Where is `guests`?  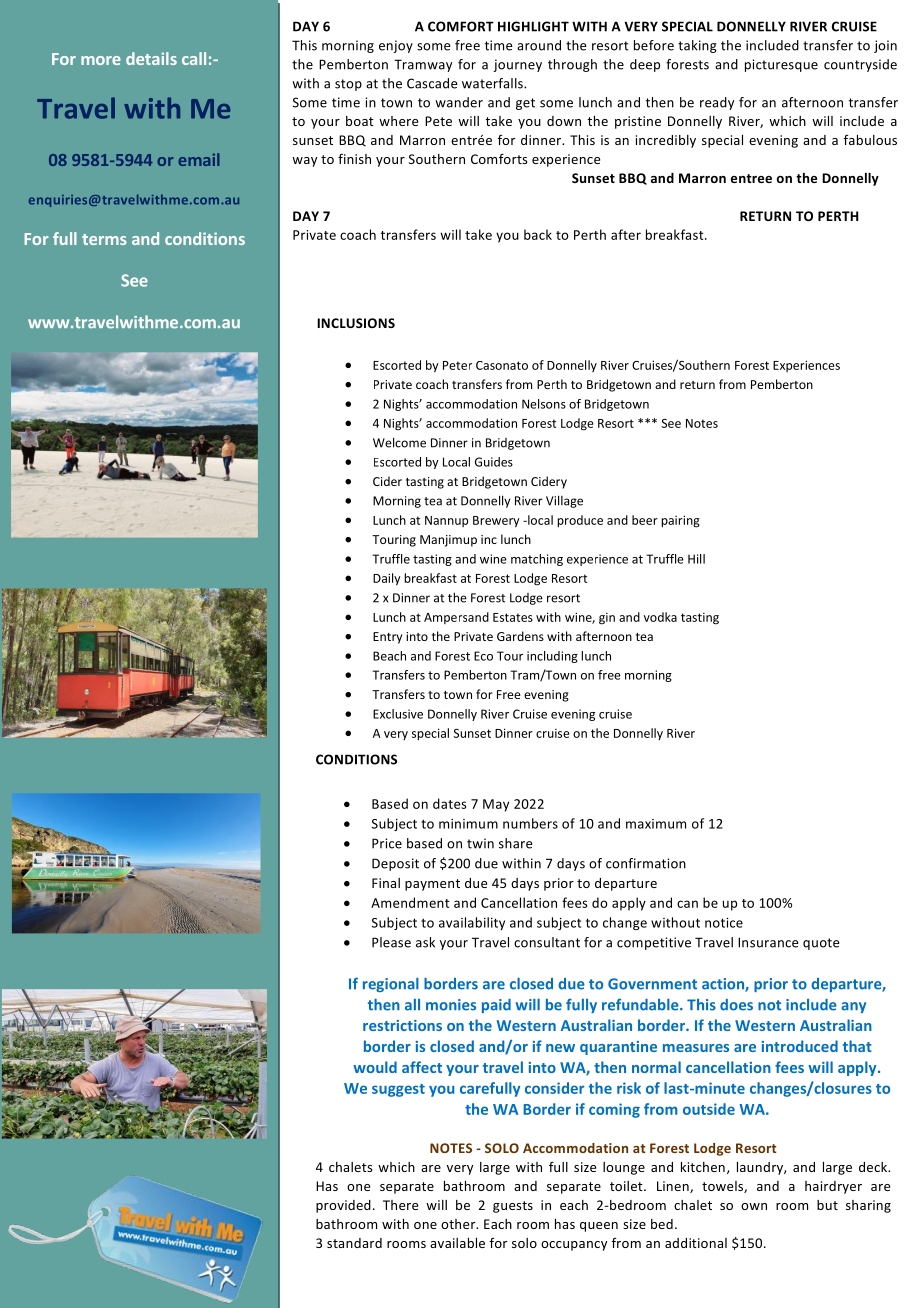
guests is located at coordinates (513, 1207).
